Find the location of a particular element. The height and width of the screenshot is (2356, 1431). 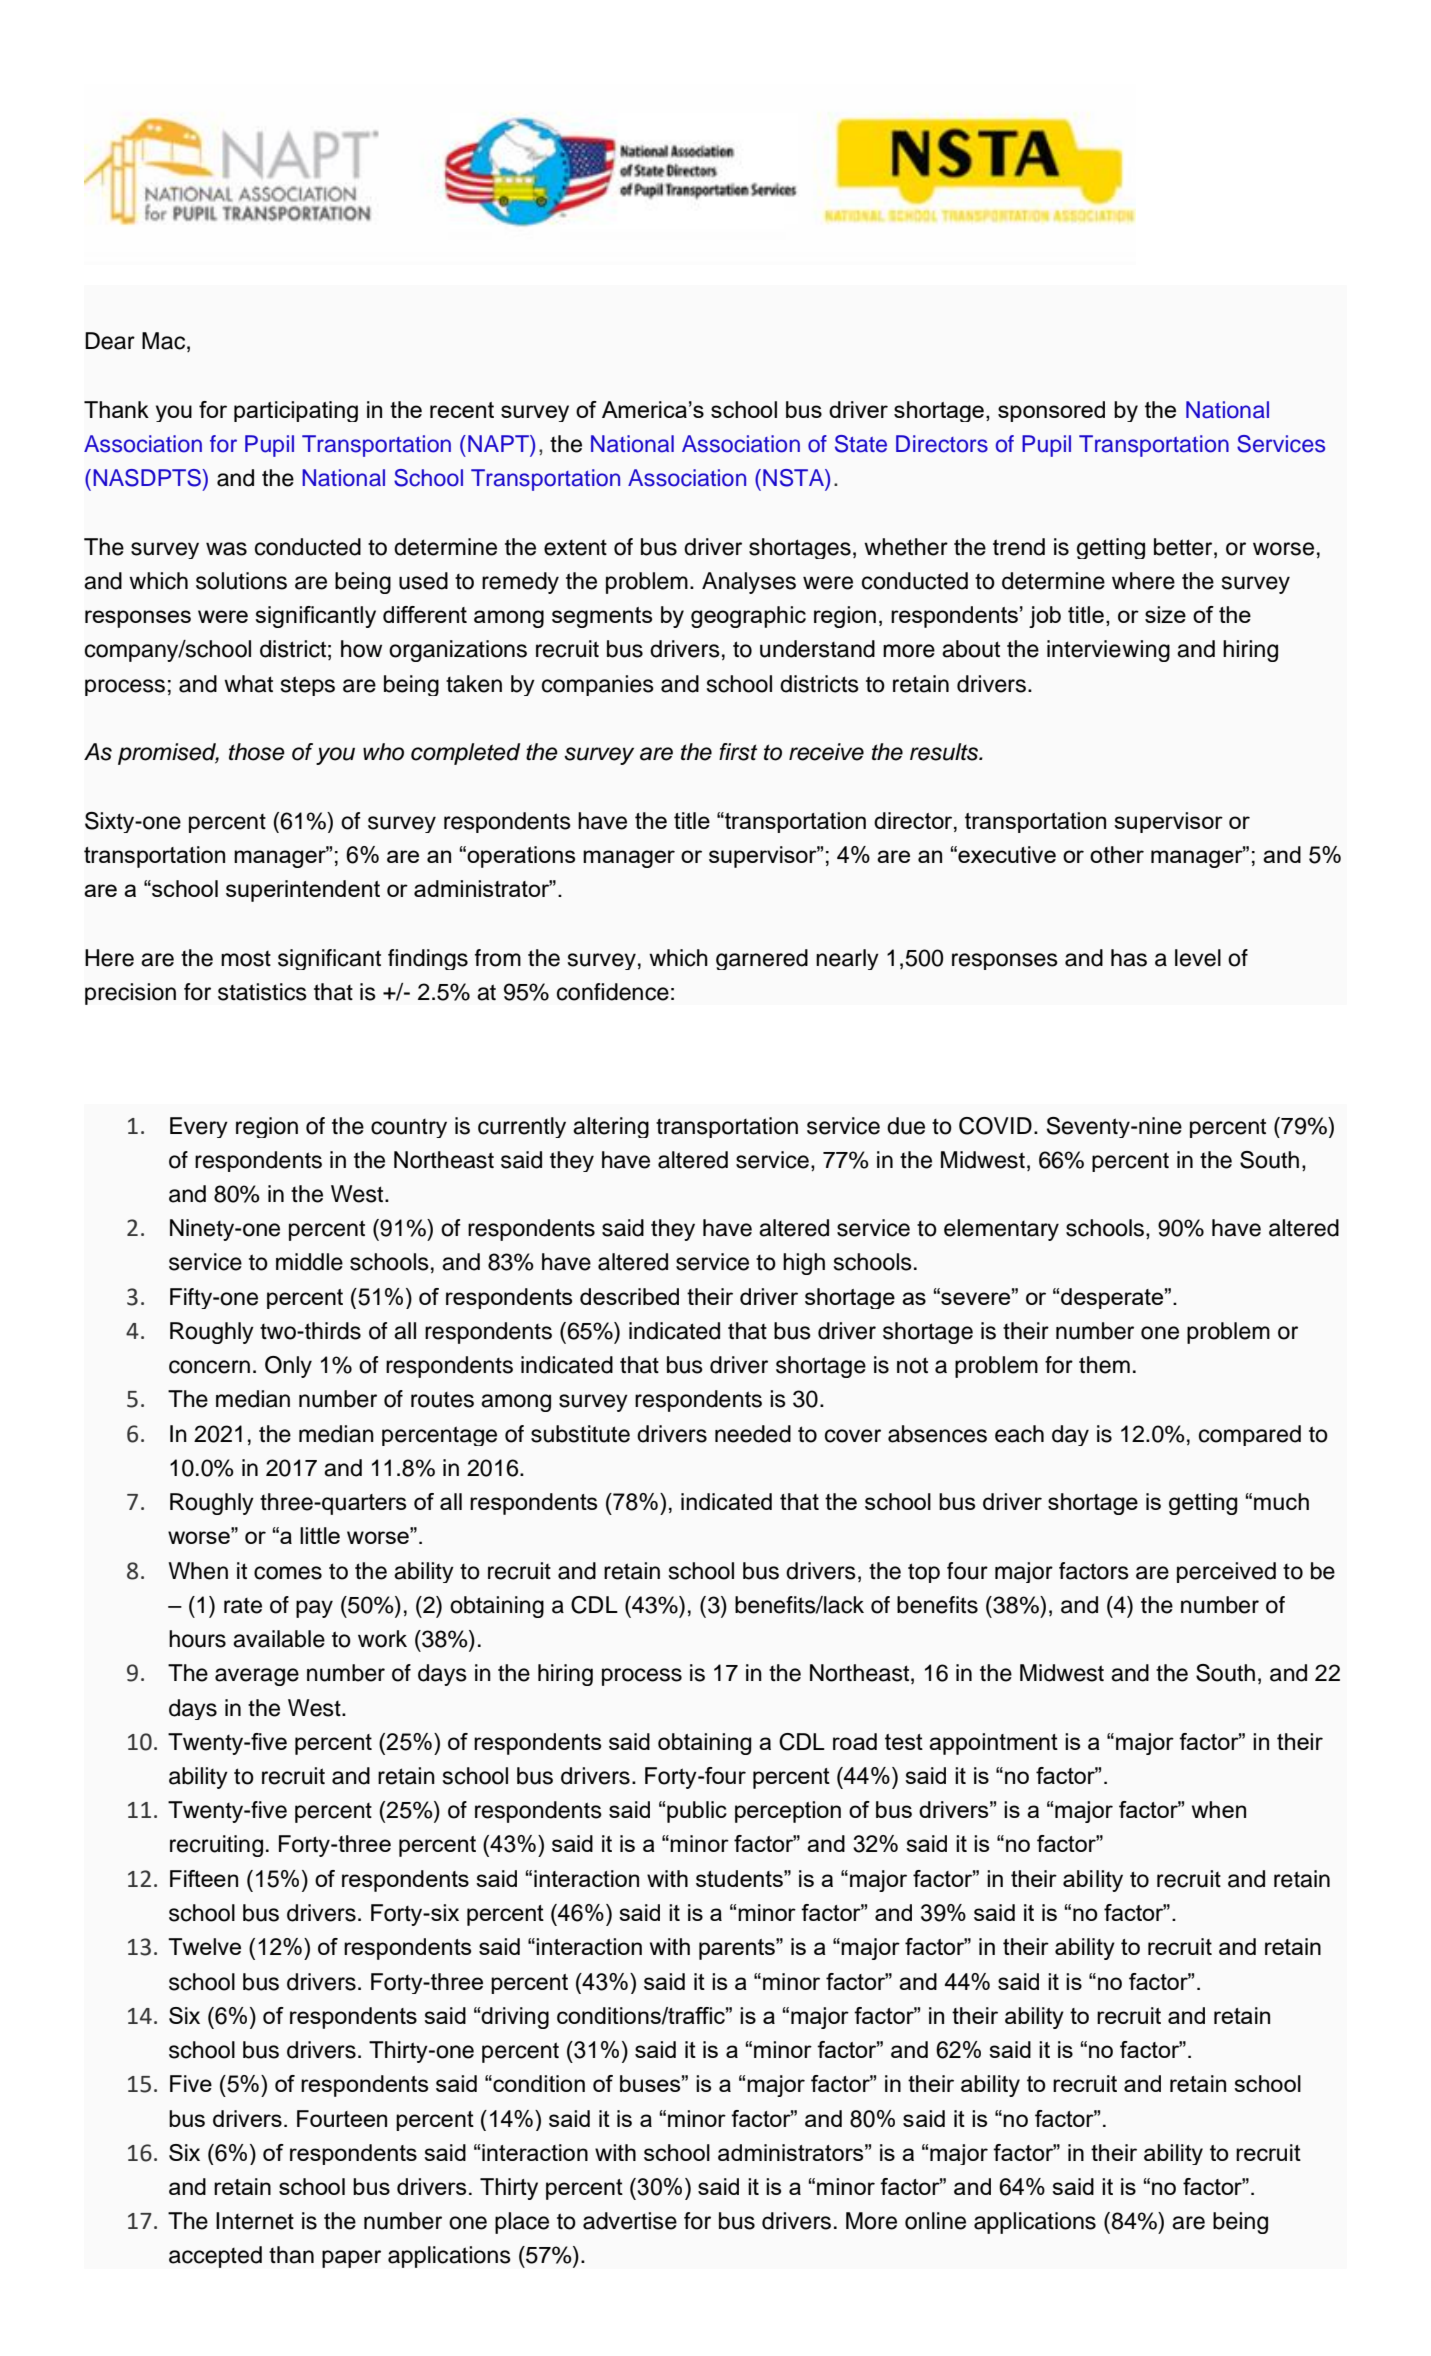

State is located at coordinates (861, 444).
